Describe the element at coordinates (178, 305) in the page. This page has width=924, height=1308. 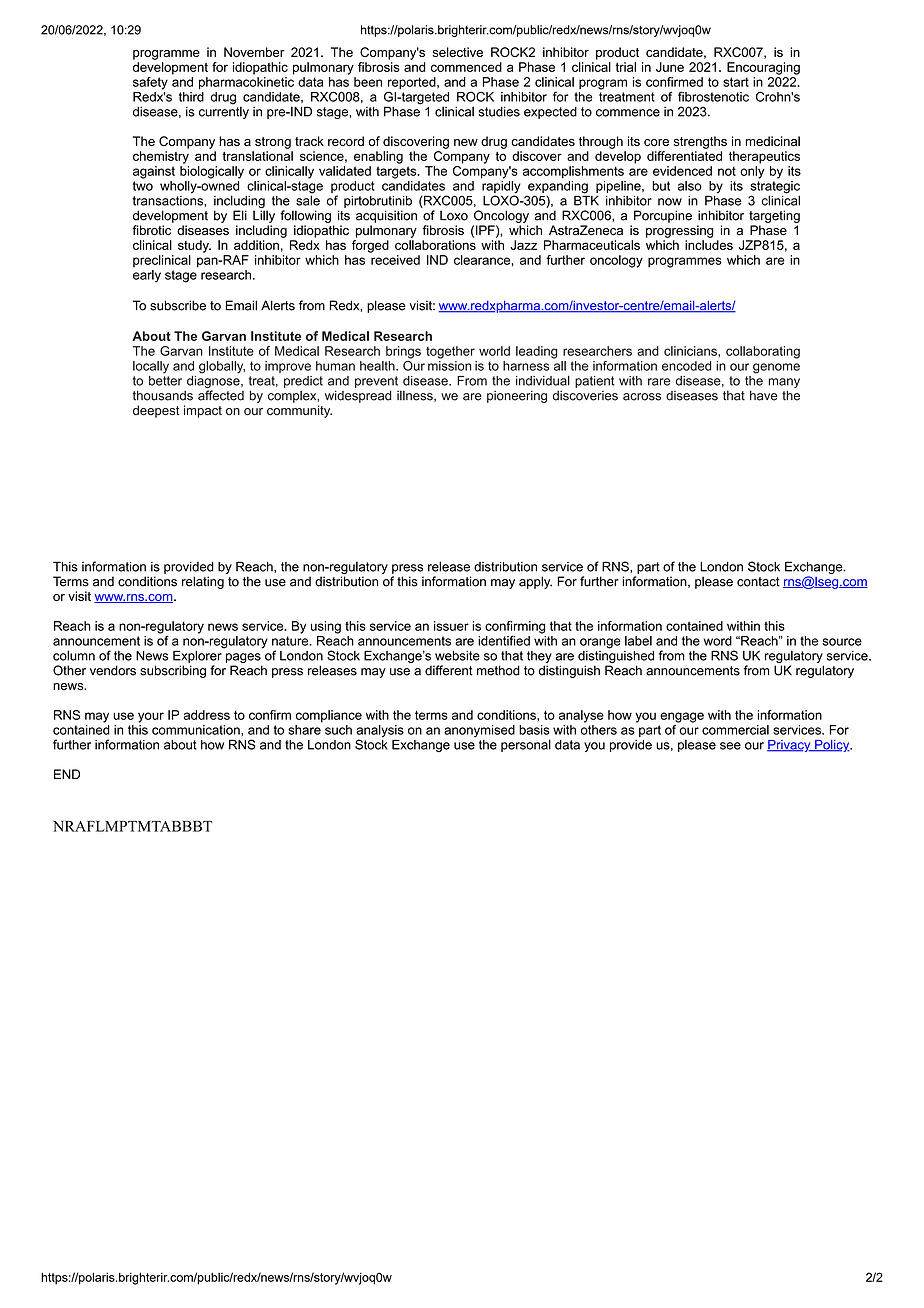
I see `subscribe` at that location.
